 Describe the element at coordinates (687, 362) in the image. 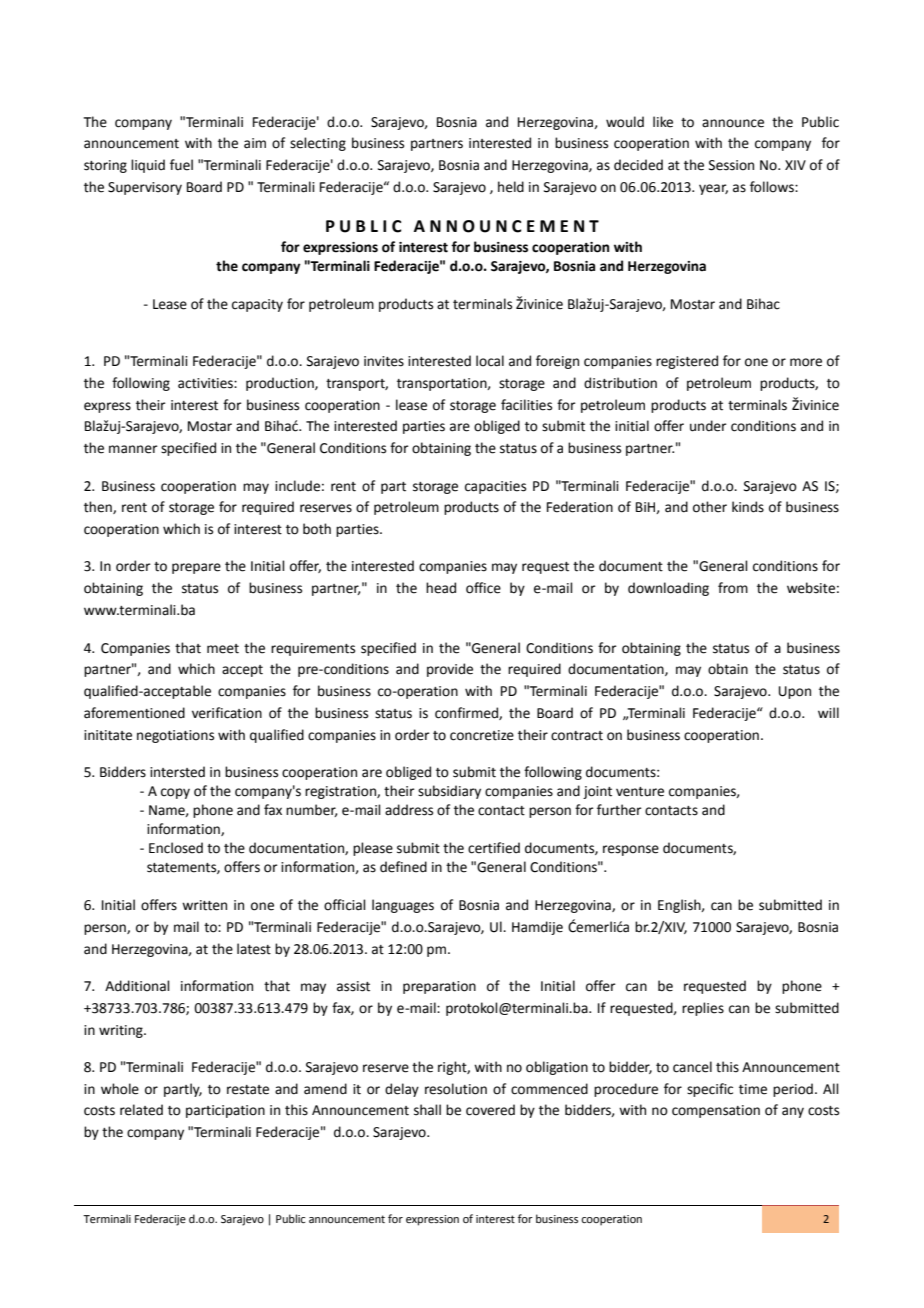

I see `registered` at that location.
